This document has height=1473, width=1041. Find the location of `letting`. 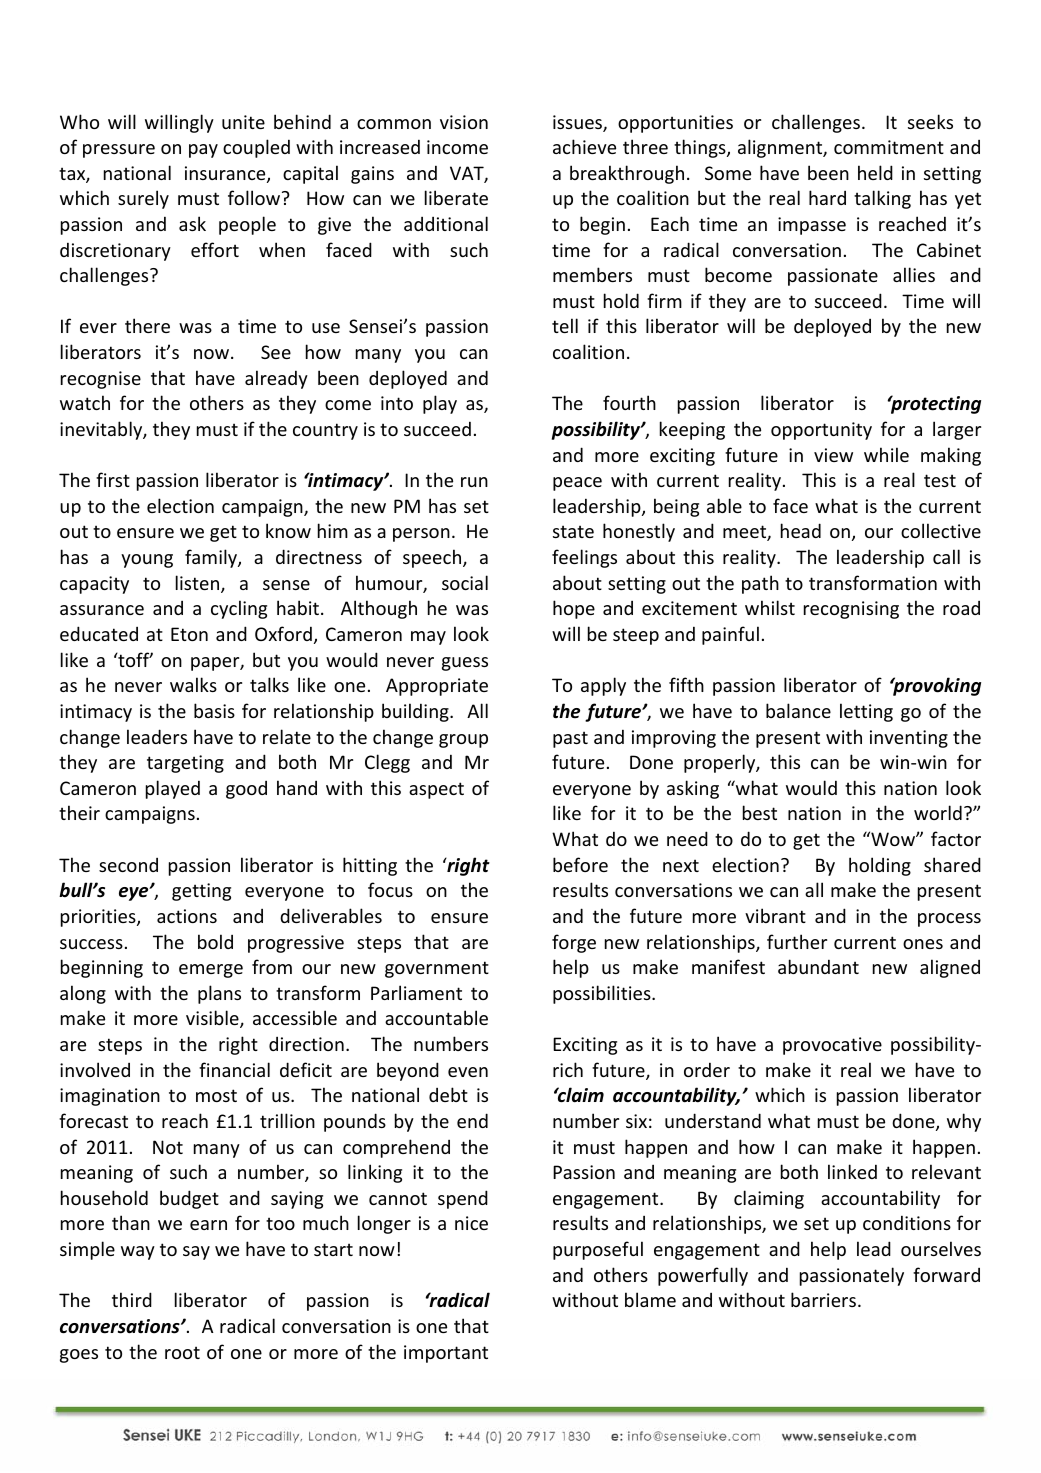

letting is located at coordinates (866, 712).
